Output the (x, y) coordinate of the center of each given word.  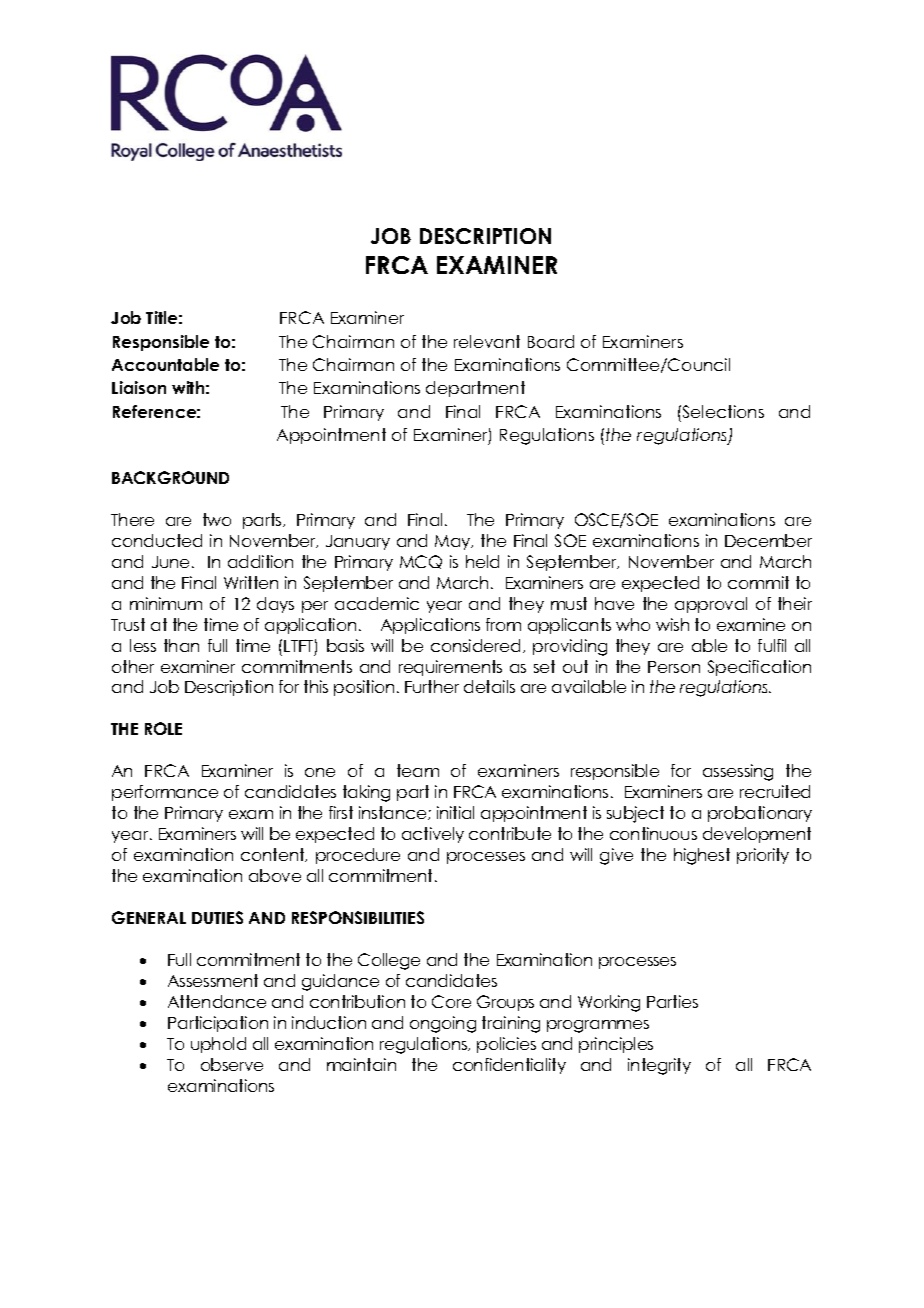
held (482, 561)
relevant (487, 341)
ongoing (443, 1024)
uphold (218, 1045)
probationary (760, 814)
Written (251, 582)
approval (711, 605)
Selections (722, 411)
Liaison (139, 387)
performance (165, 793)
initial (455, 812)
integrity (659, 1066)
